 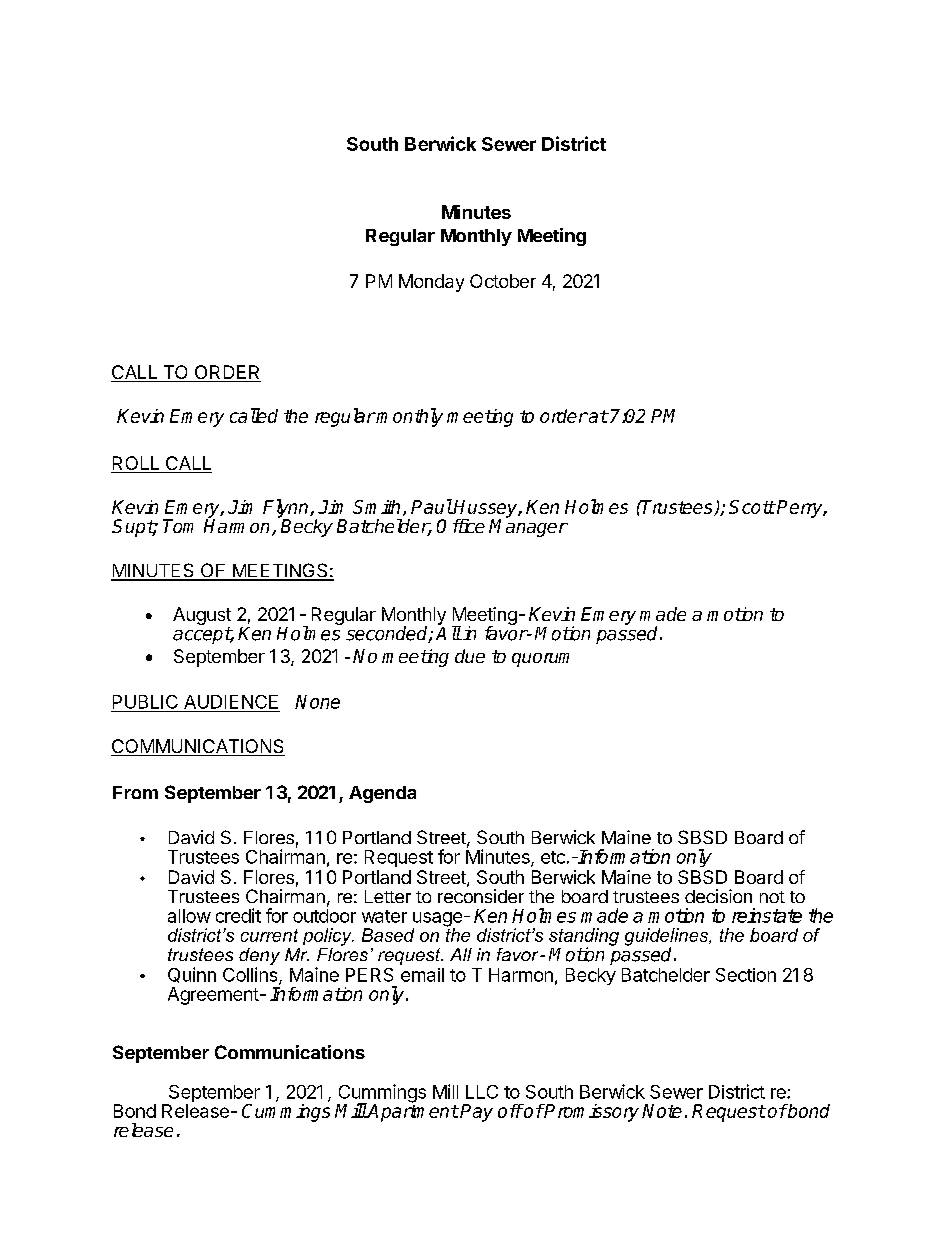 What do you see at coordinates (752, 507) in the screenshot?
I see `Scott` at bounding box center [752, 507].
